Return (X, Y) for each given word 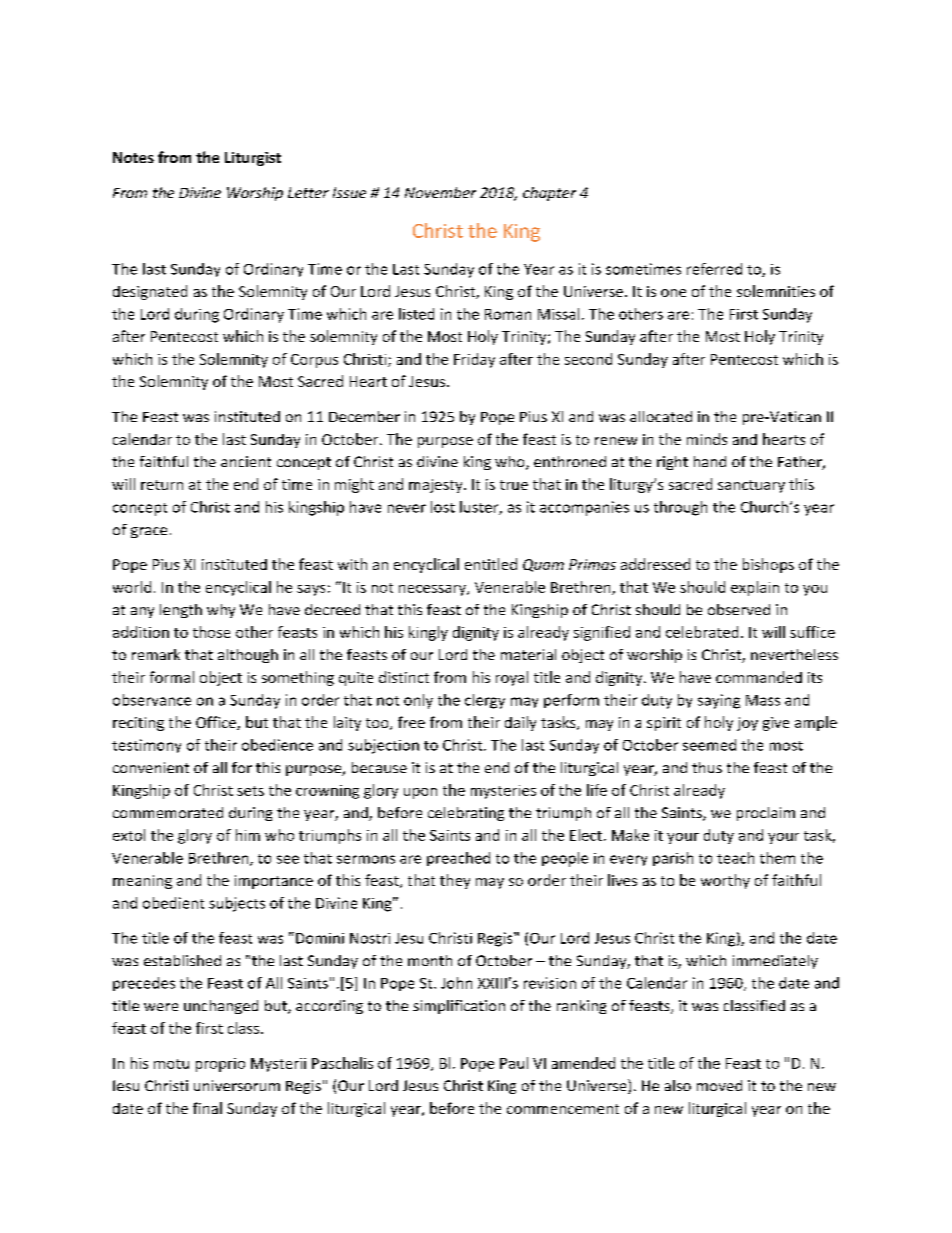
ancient (246, 461)
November (440, 192)
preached (458, 859)
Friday (474, 360)
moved (719, 1085)
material (528, 654)
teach (735, 858)
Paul (514, 1063)
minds (707, 439)
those (211, 632)
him (248, 835)
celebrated (702, 632)
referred (714, 269)
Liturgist (253, 159)
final (207, 1108)
